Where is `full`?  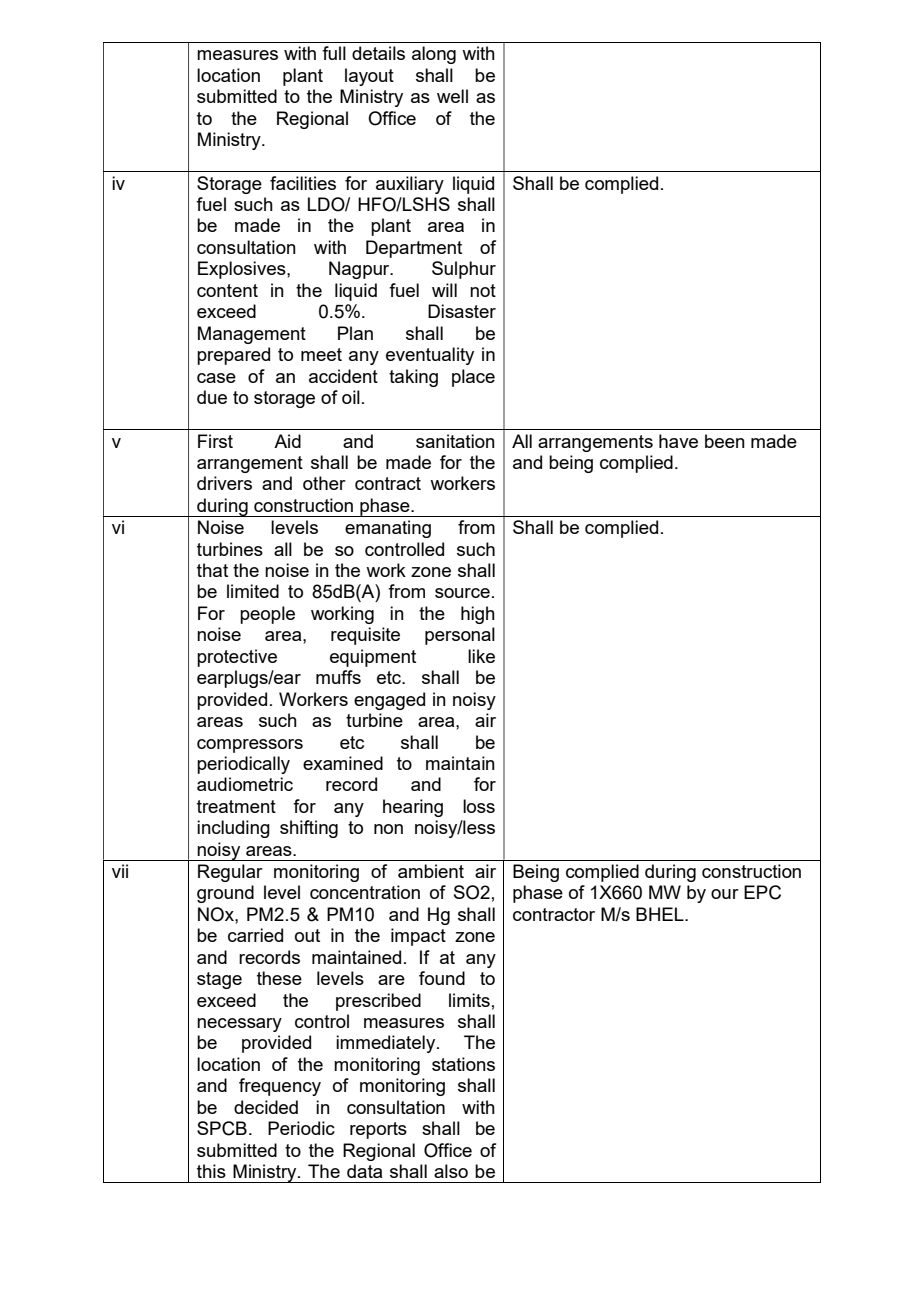
full is located at coordinates (334, 53).
